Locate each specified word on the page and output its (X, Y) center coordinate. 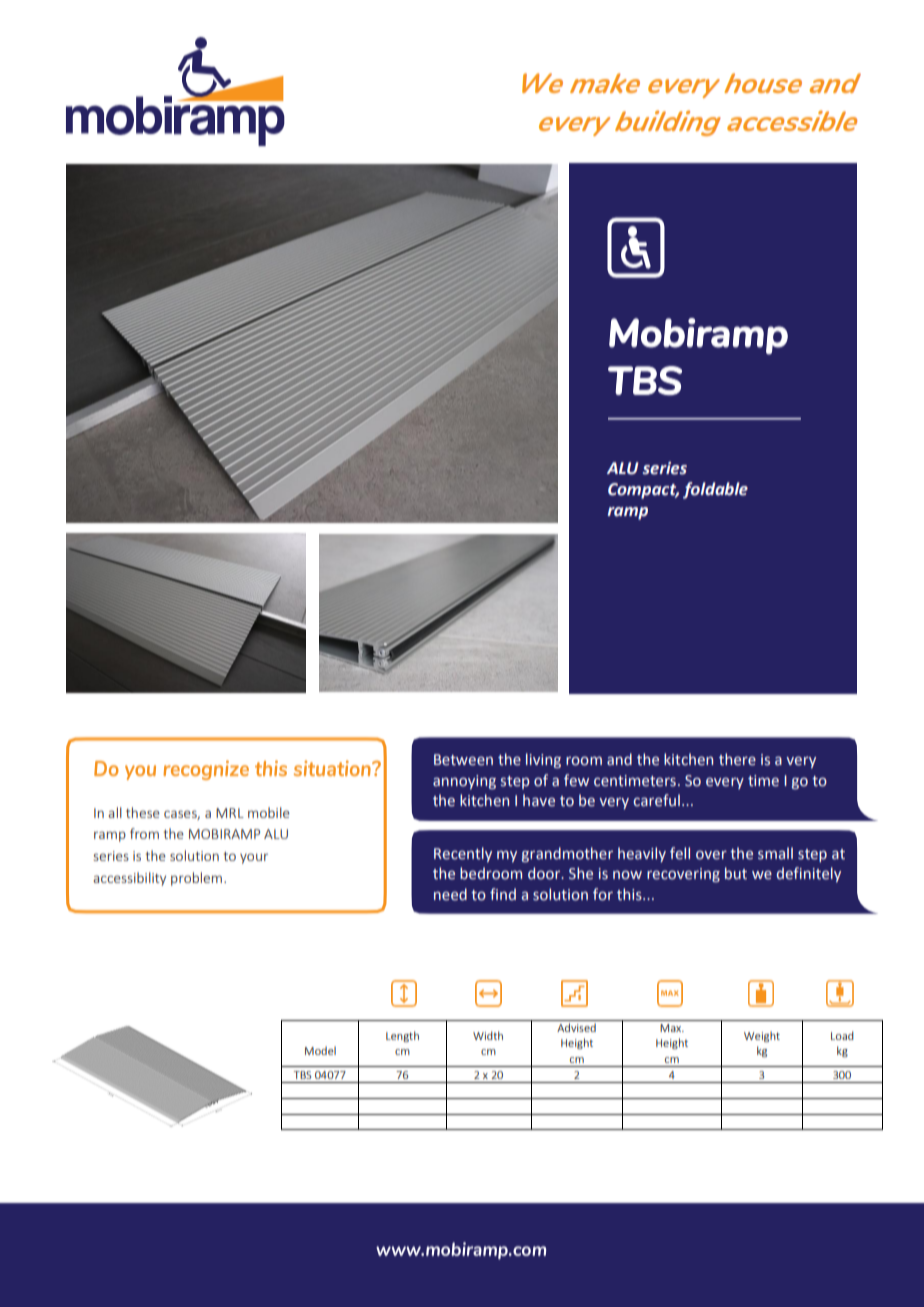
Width (488, 1035)
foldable (715, 490)
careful (656, 800)
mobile (269, 812)
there (737, 759)
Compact (643, 491)
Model (320, 1050)
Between (463, 760)
